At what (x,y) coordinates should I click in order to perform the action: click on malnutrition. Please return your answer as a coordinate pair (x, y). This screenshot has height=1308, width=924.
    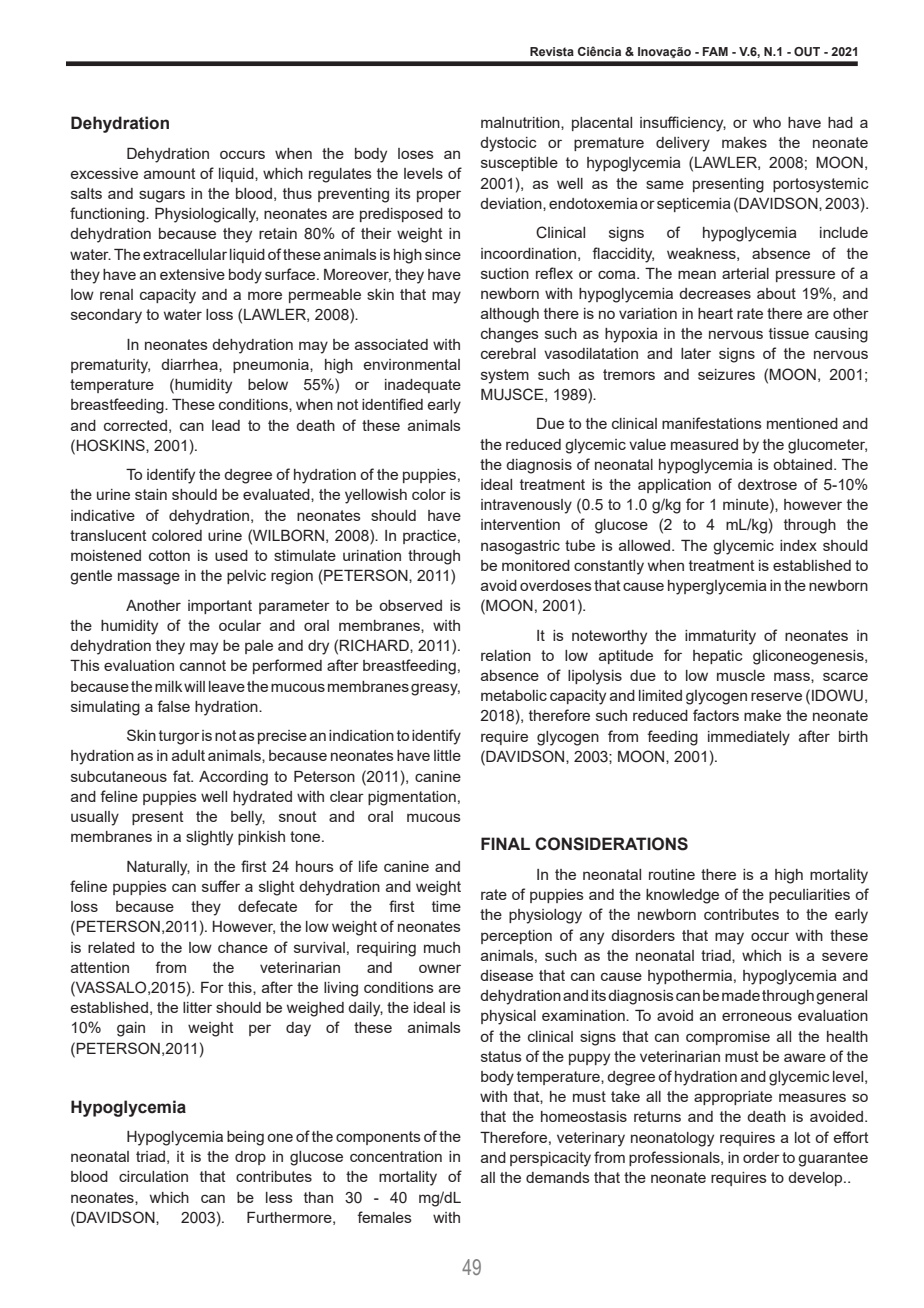
    Looking at the image, I should click on (521, 122).
